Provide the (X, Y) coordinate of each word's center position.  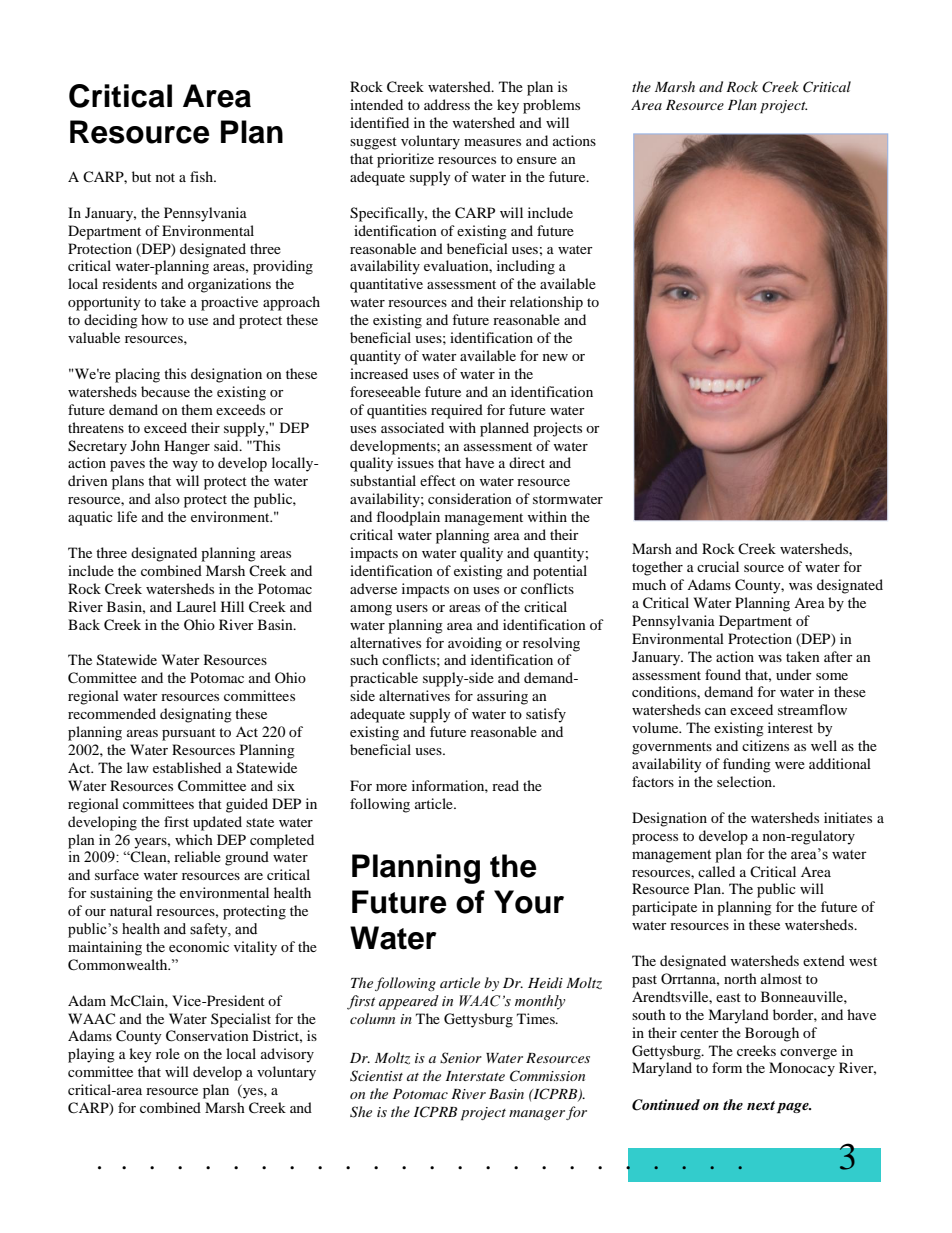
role (168, 1053)
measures (492, 142)
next (761, 1105)
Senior (461, 1058)
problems (551, 106)
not (165, 177)
